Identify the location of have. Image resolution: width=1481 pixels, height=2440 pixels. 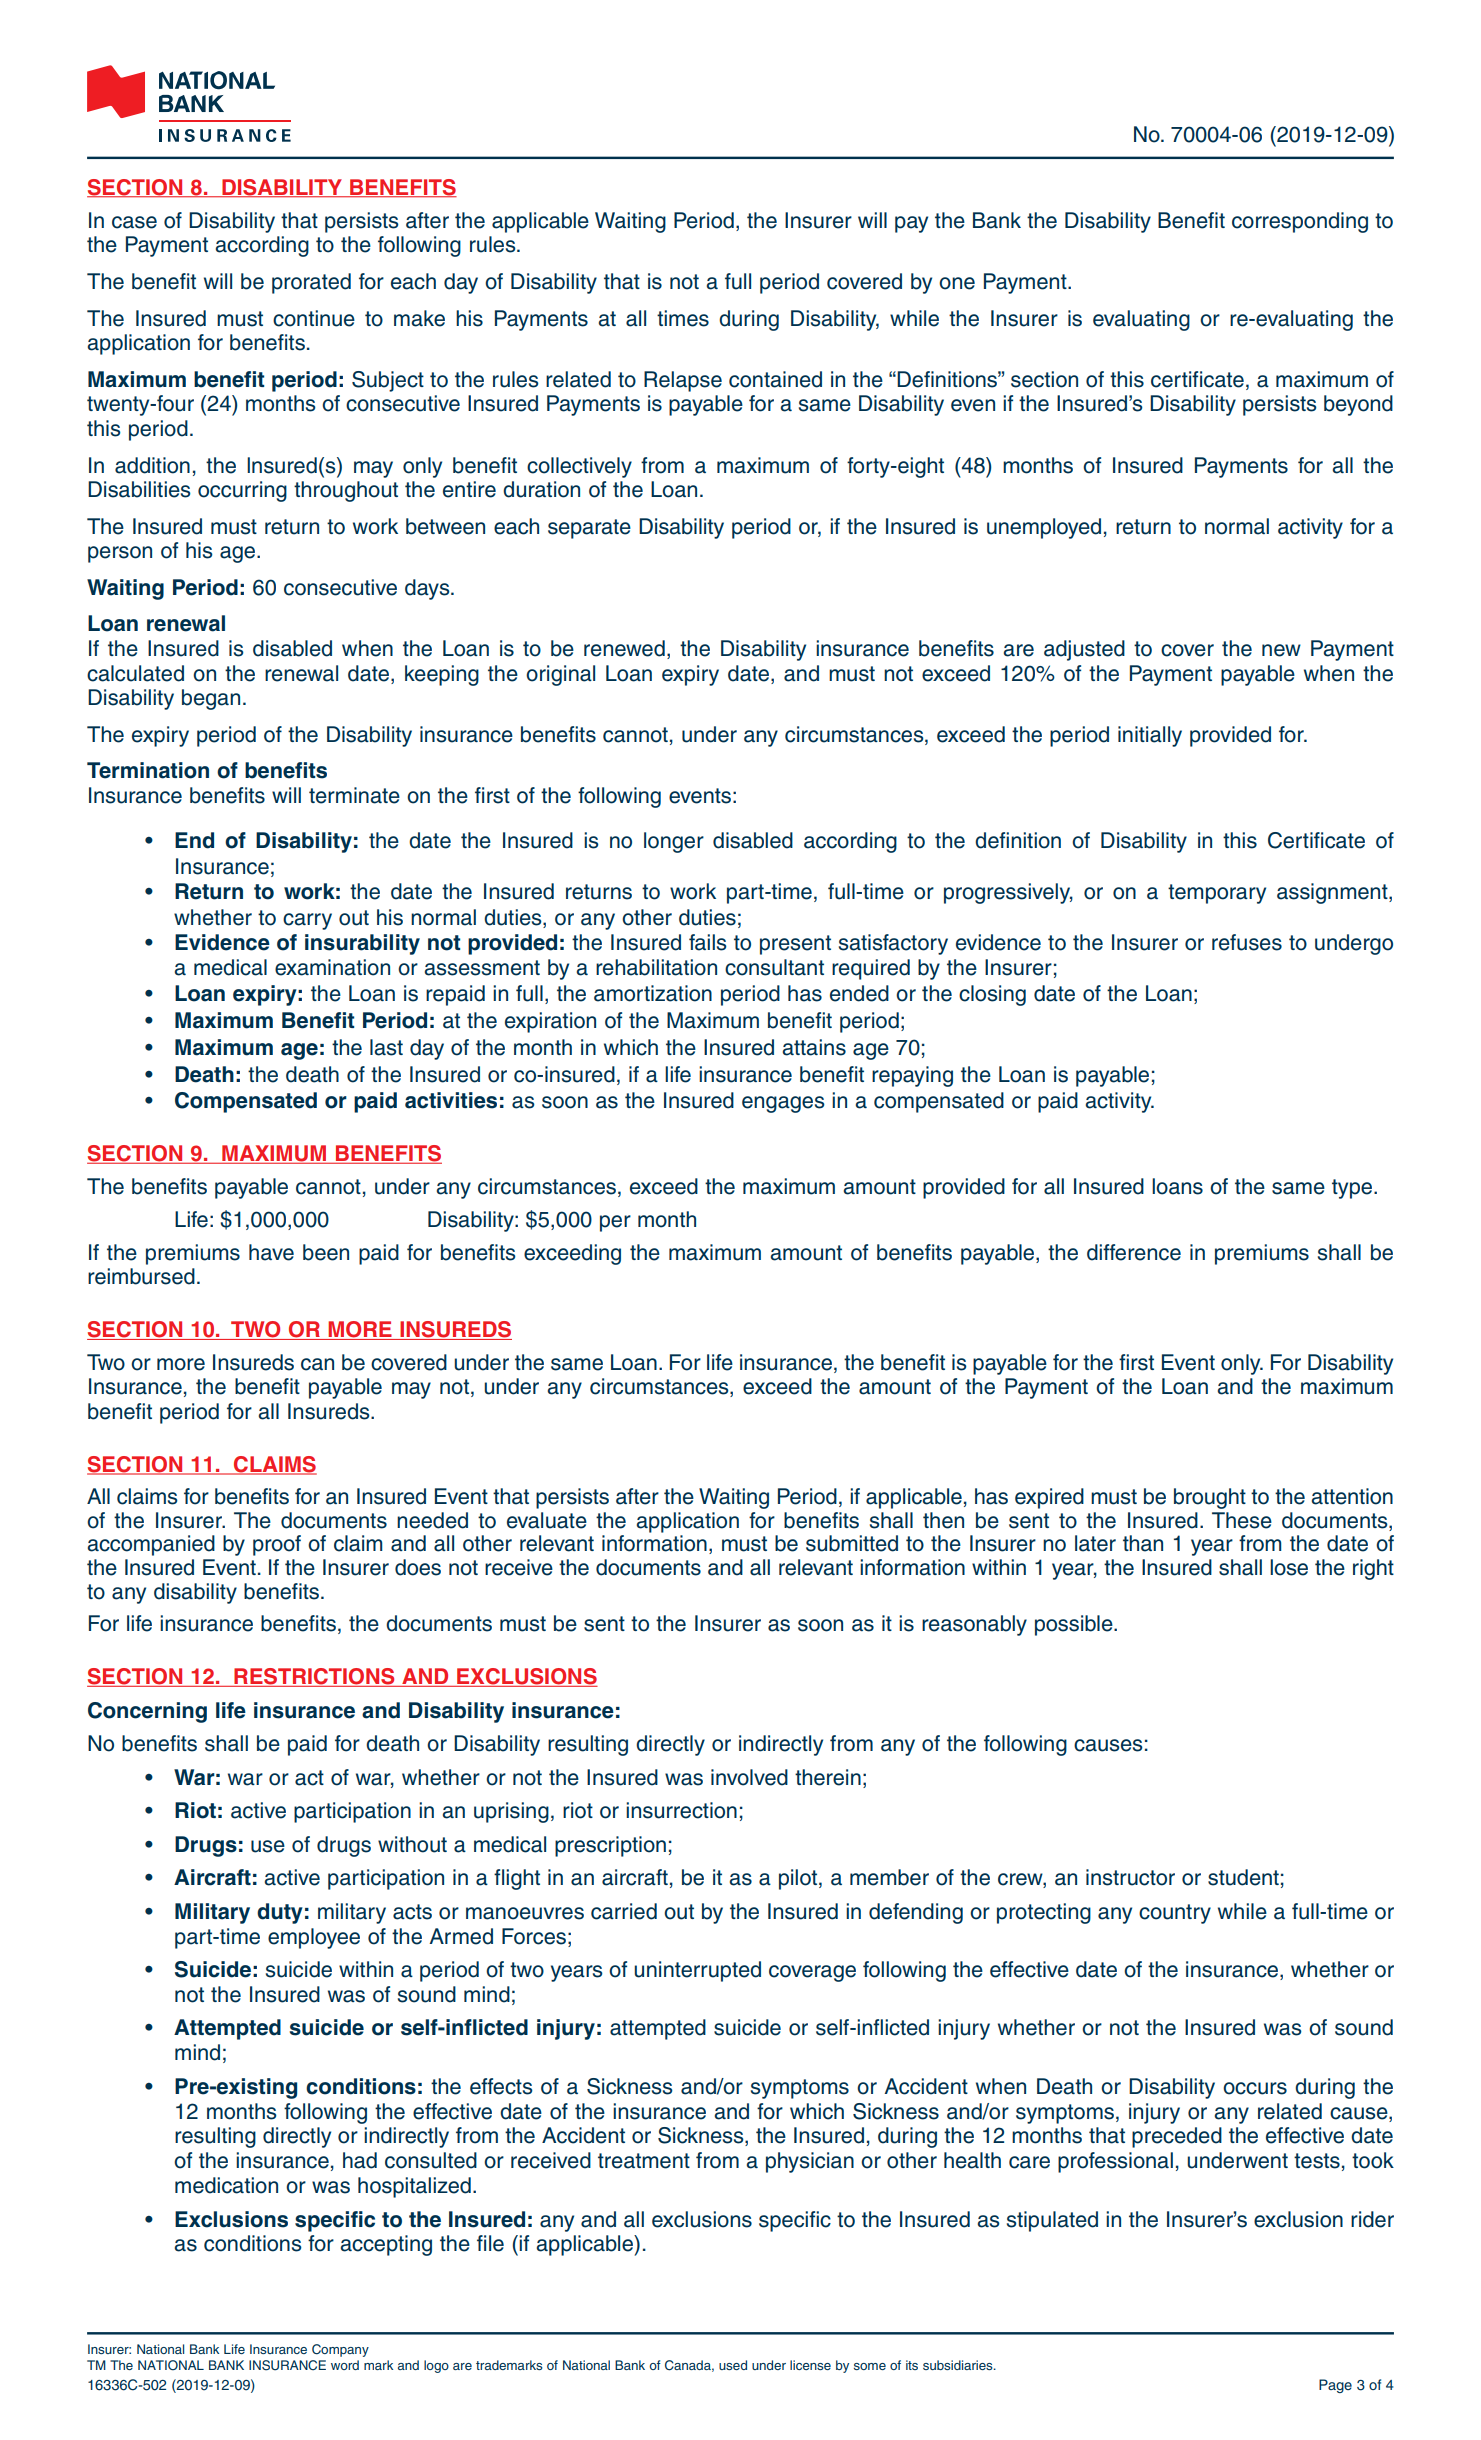
(271, 1252).
